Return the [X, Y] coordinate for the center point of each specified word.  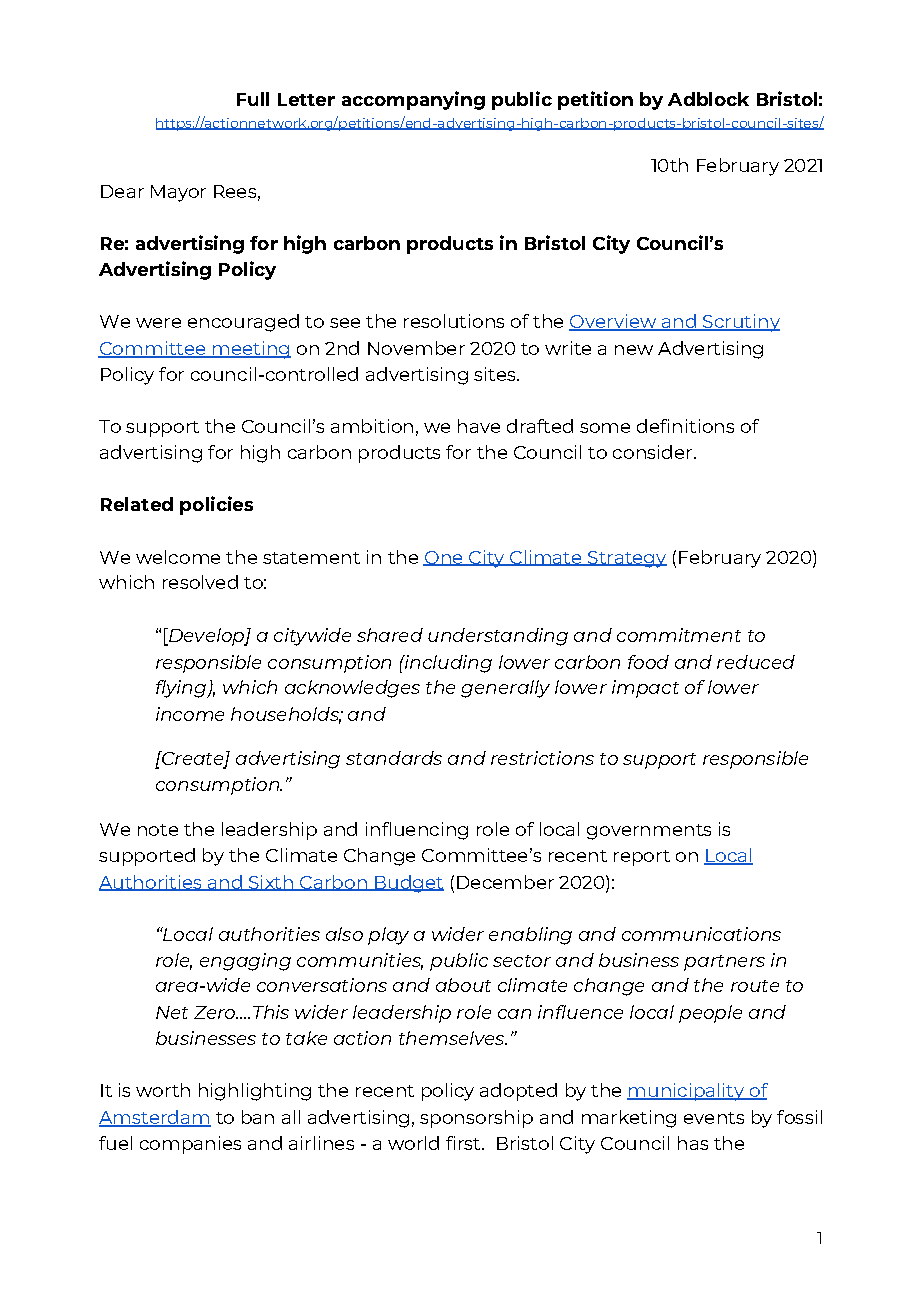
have [479, 426]
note [158, 830]
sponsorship [476, 1119]
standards [394, 758]
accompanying [413, 100]
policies [216, 505]
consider [652, 452]
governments [649, 832]
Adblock [708, 99]
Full [253, 99]
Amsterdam [155, 1118]
